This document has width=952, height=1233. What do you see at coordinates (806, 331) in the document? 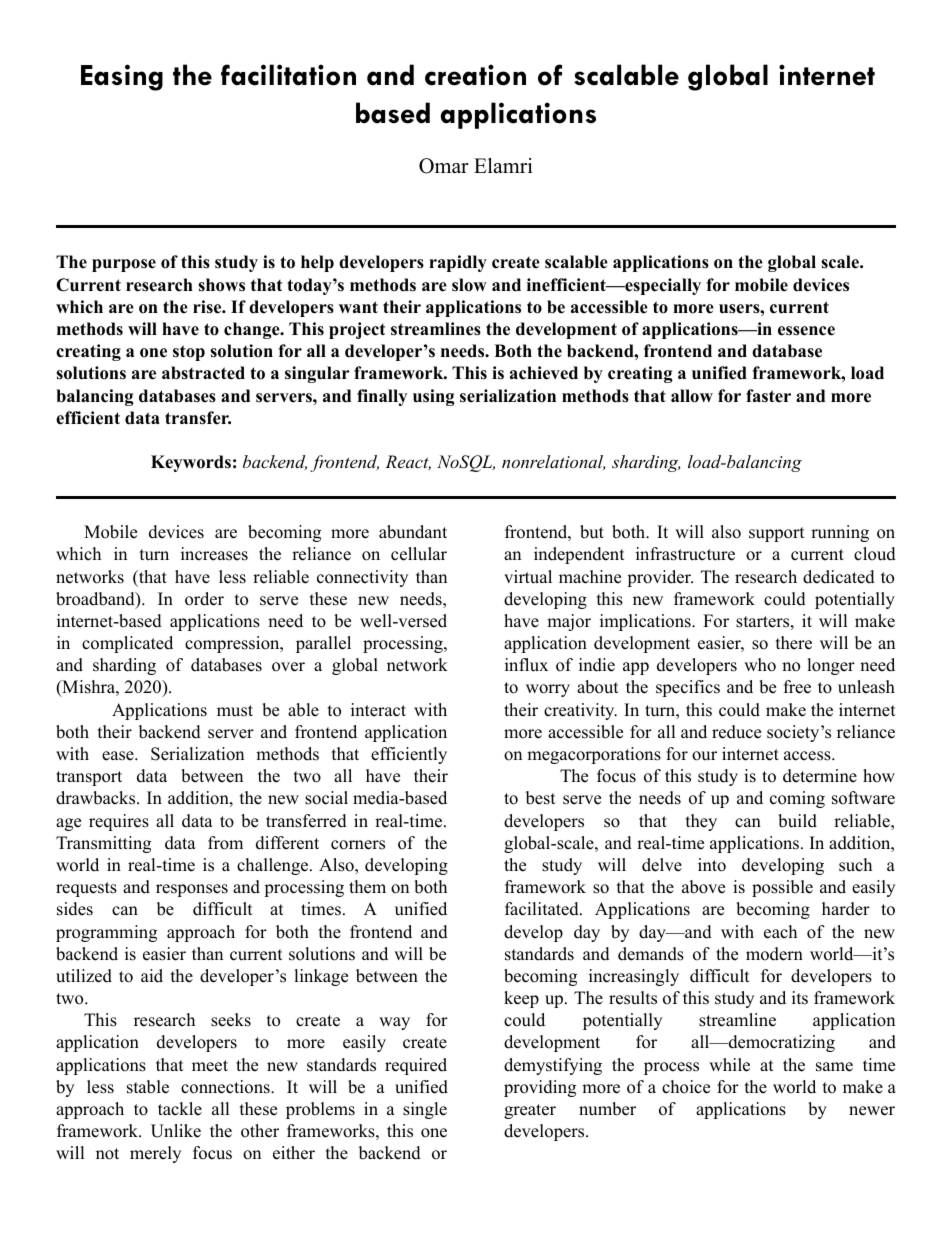
I see `essence` at bounding box center [806, 331].
